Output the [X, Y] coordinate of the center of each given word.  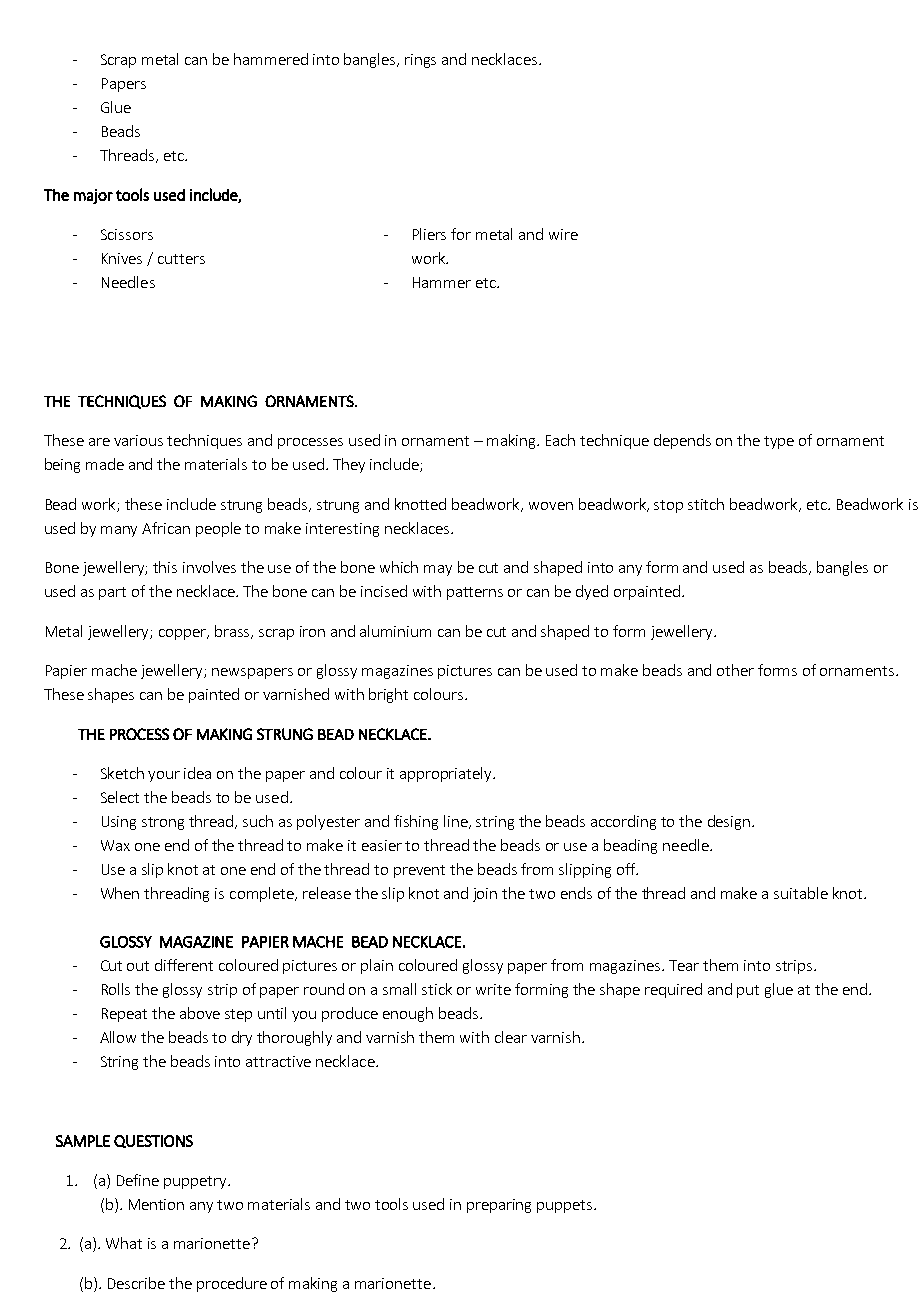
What [124, 1243]
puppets [566, 1206]
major [93, 196]
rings [420, 61]
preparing [499, 1206]
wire [563, 234]
